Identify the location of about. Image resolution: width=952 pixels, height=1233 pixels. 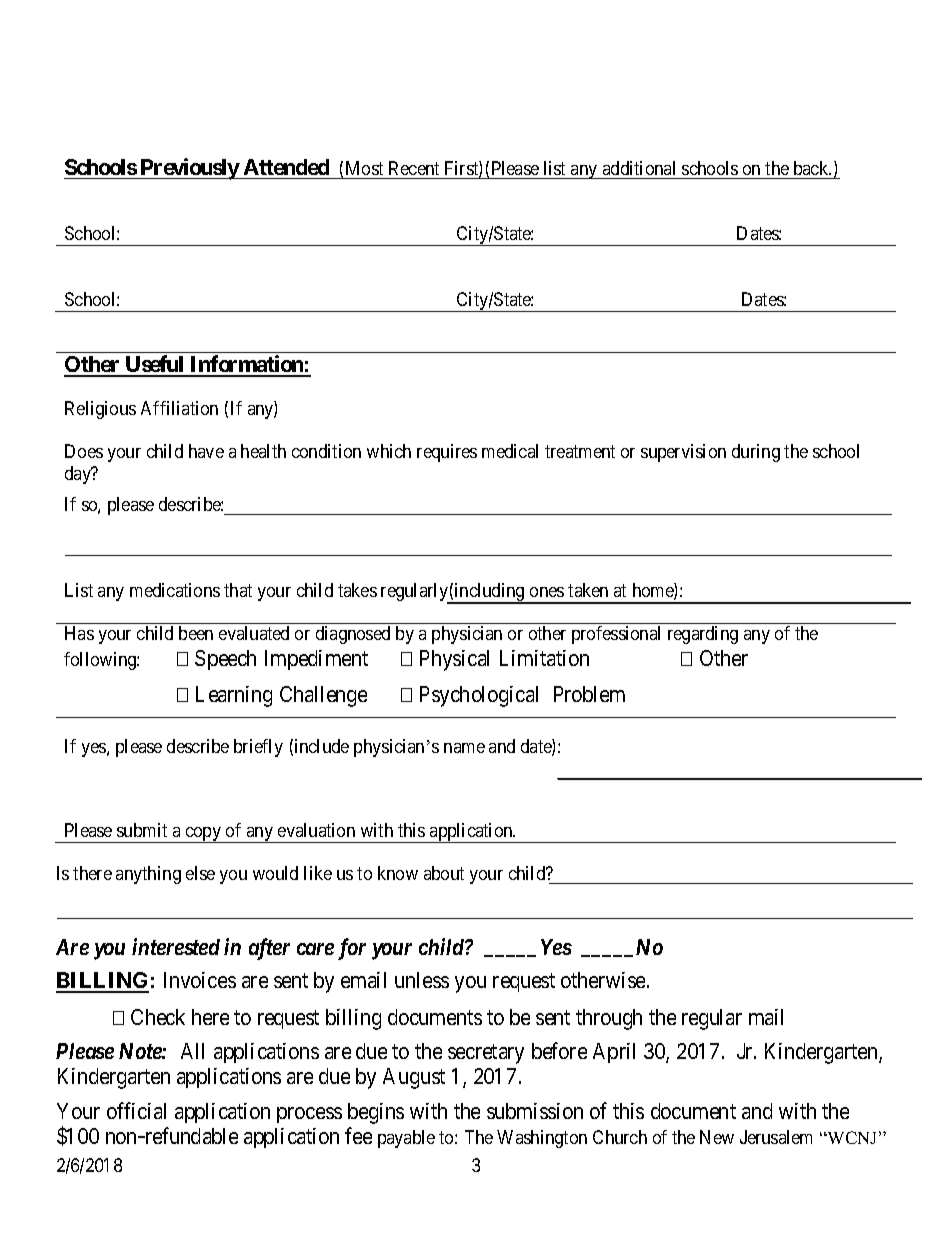
(444, 873).
